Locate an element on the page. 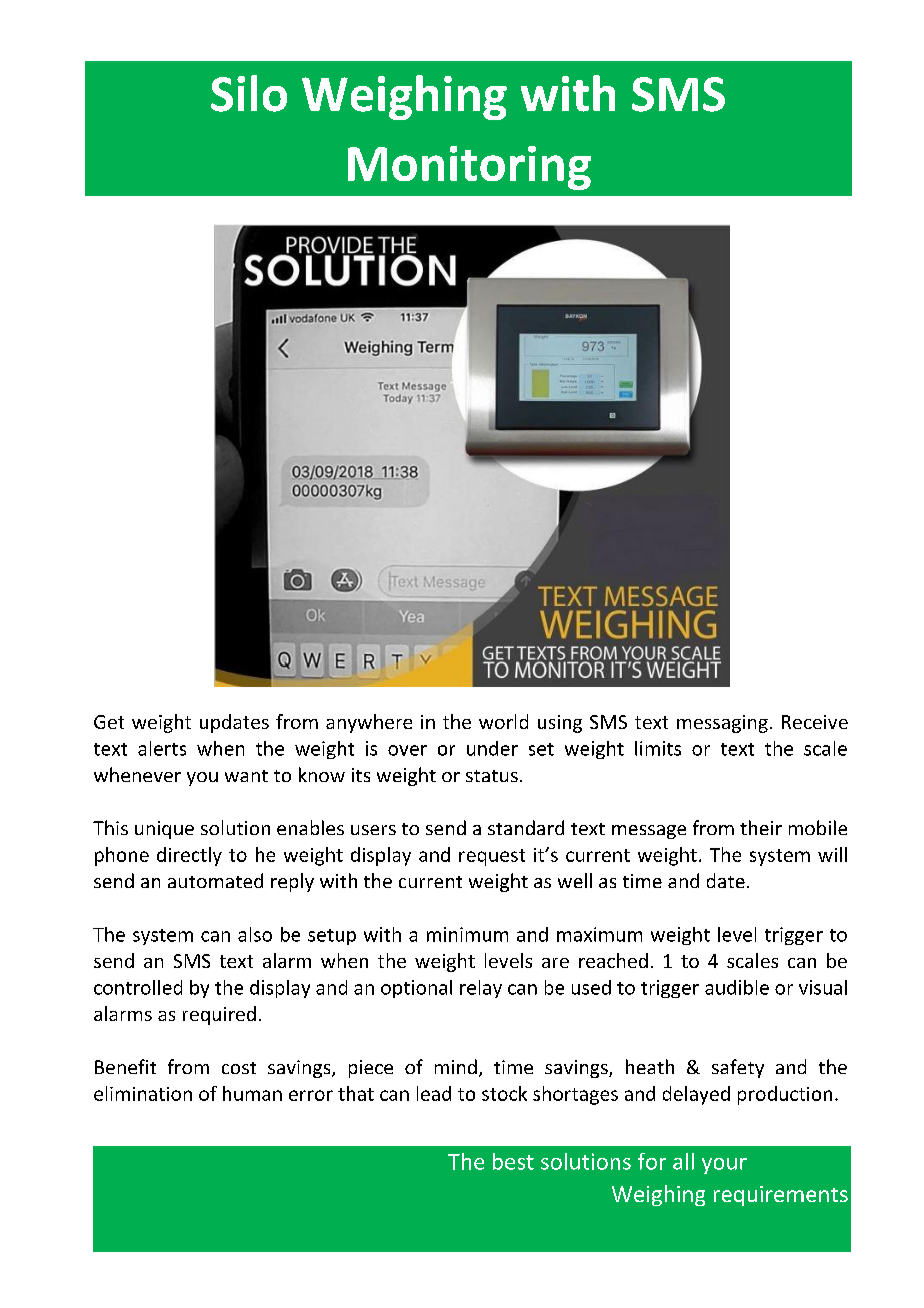 Image resolution: width=924 pixels, height=1308 pixels. unique is located at coordinates (164, 830).
